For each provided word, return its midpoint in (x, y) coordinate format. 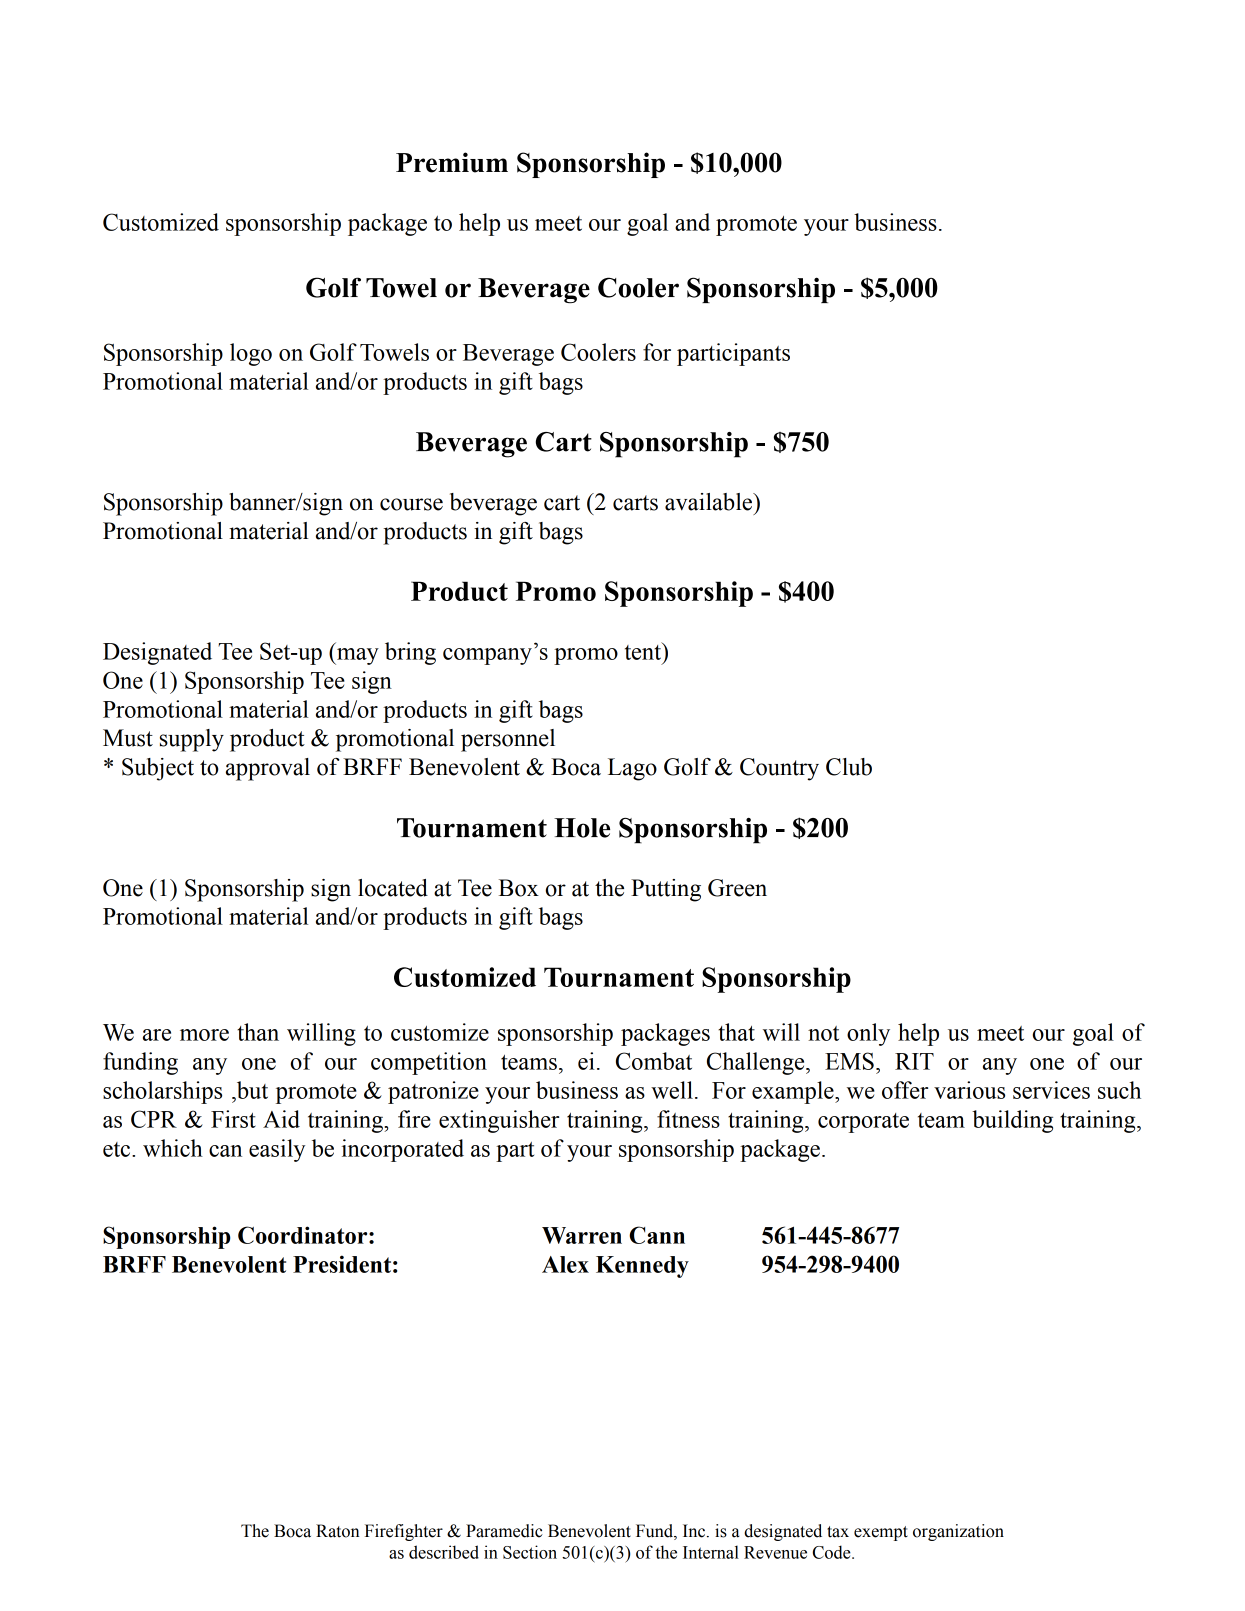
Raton (337, 1531)
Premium (452, 162)
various (969, 1090)
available (710, 502)
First (233, 1119)
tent (644, 651)
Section (530, 1552)
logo (251, 354)
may (357, 656)
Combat (654, 1061)
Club (849, 767)
